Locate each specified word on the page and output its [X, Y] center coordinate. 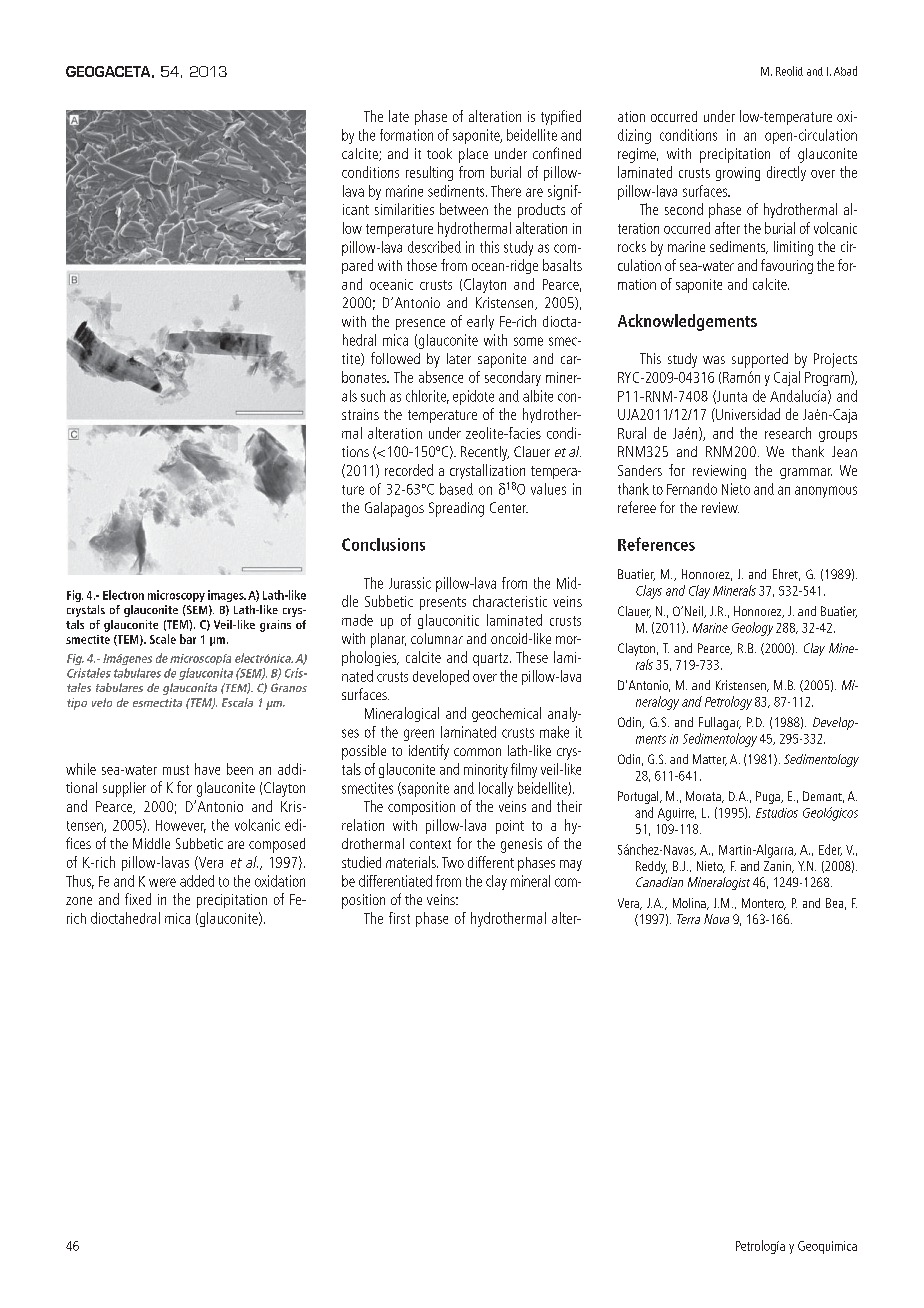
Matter [710, 760]
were [162, 882]
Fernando [692, 489]
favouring [787, 266]
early [480, 322]
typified [561, 117]
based [456, 489]
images [227, 596]
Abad [845, 71]
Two [453, 862]
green [419, 735]
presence [420, 324]
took [439, 153]
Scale [163, 639]
